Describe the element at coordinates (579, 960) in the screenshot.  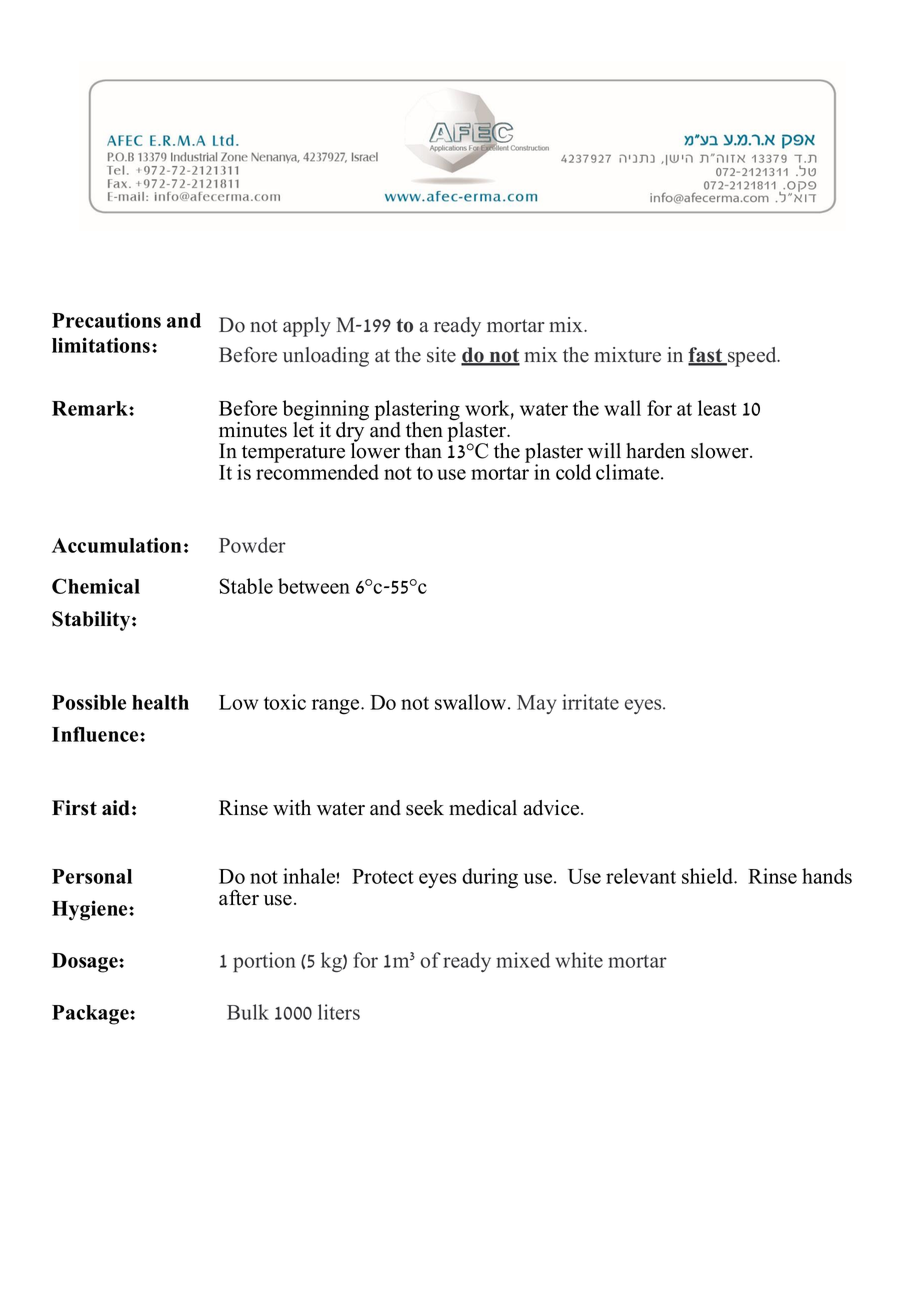
I see `white` at that location.
